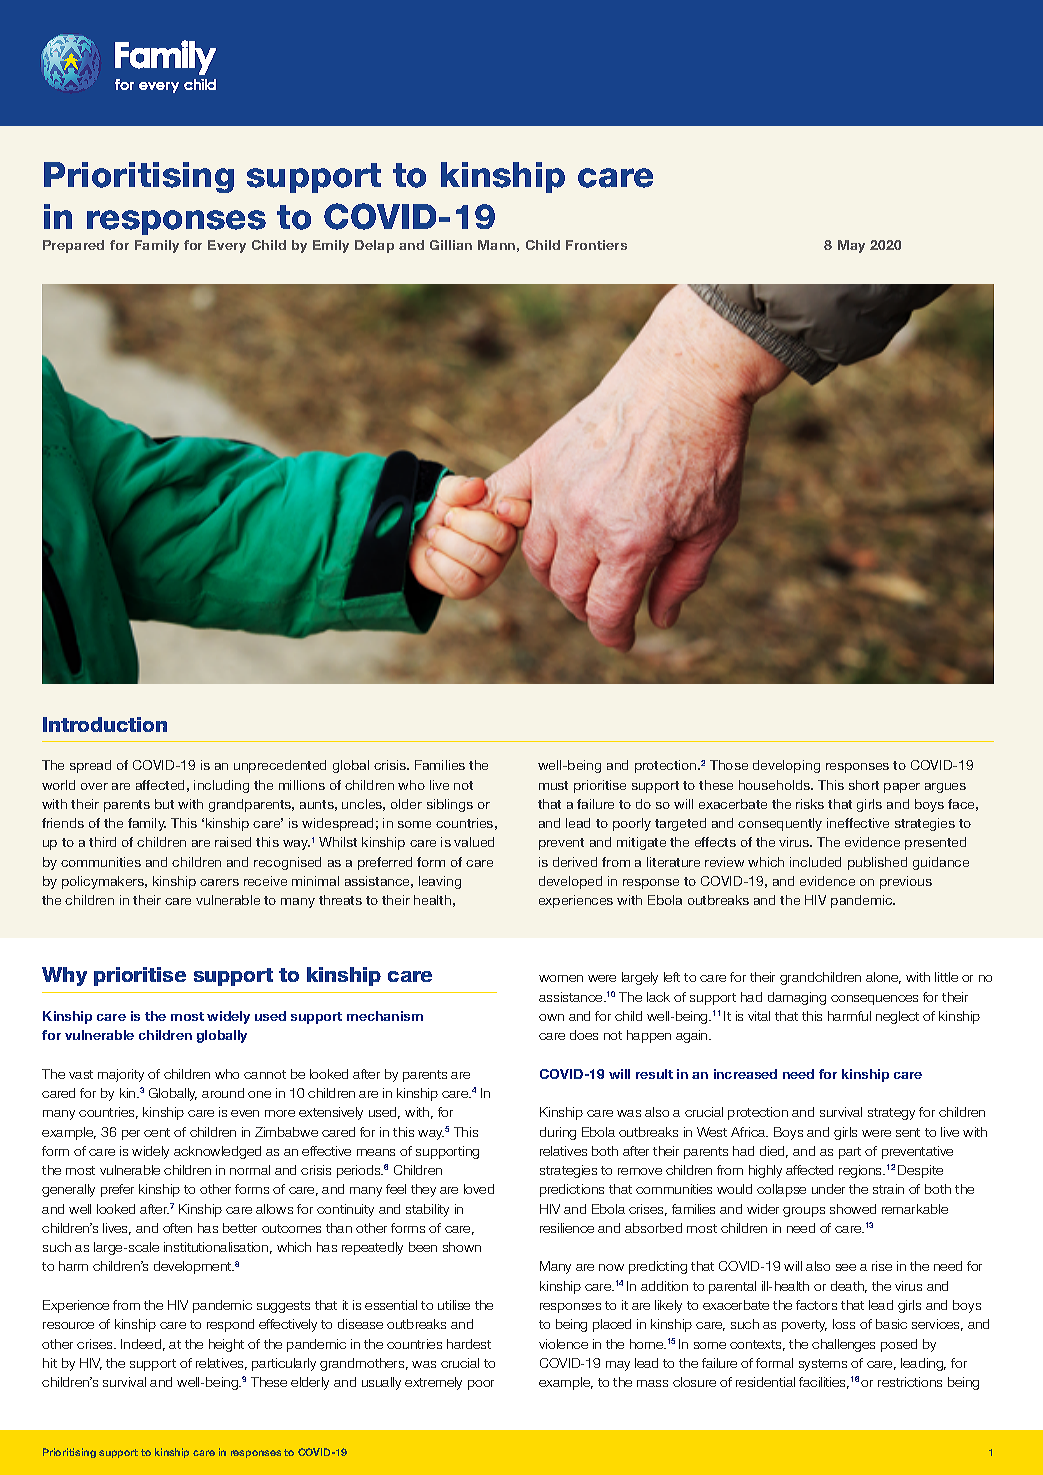 This screenshot has height=1475, width=1043. I want to click on height, so click(226, 1345).
